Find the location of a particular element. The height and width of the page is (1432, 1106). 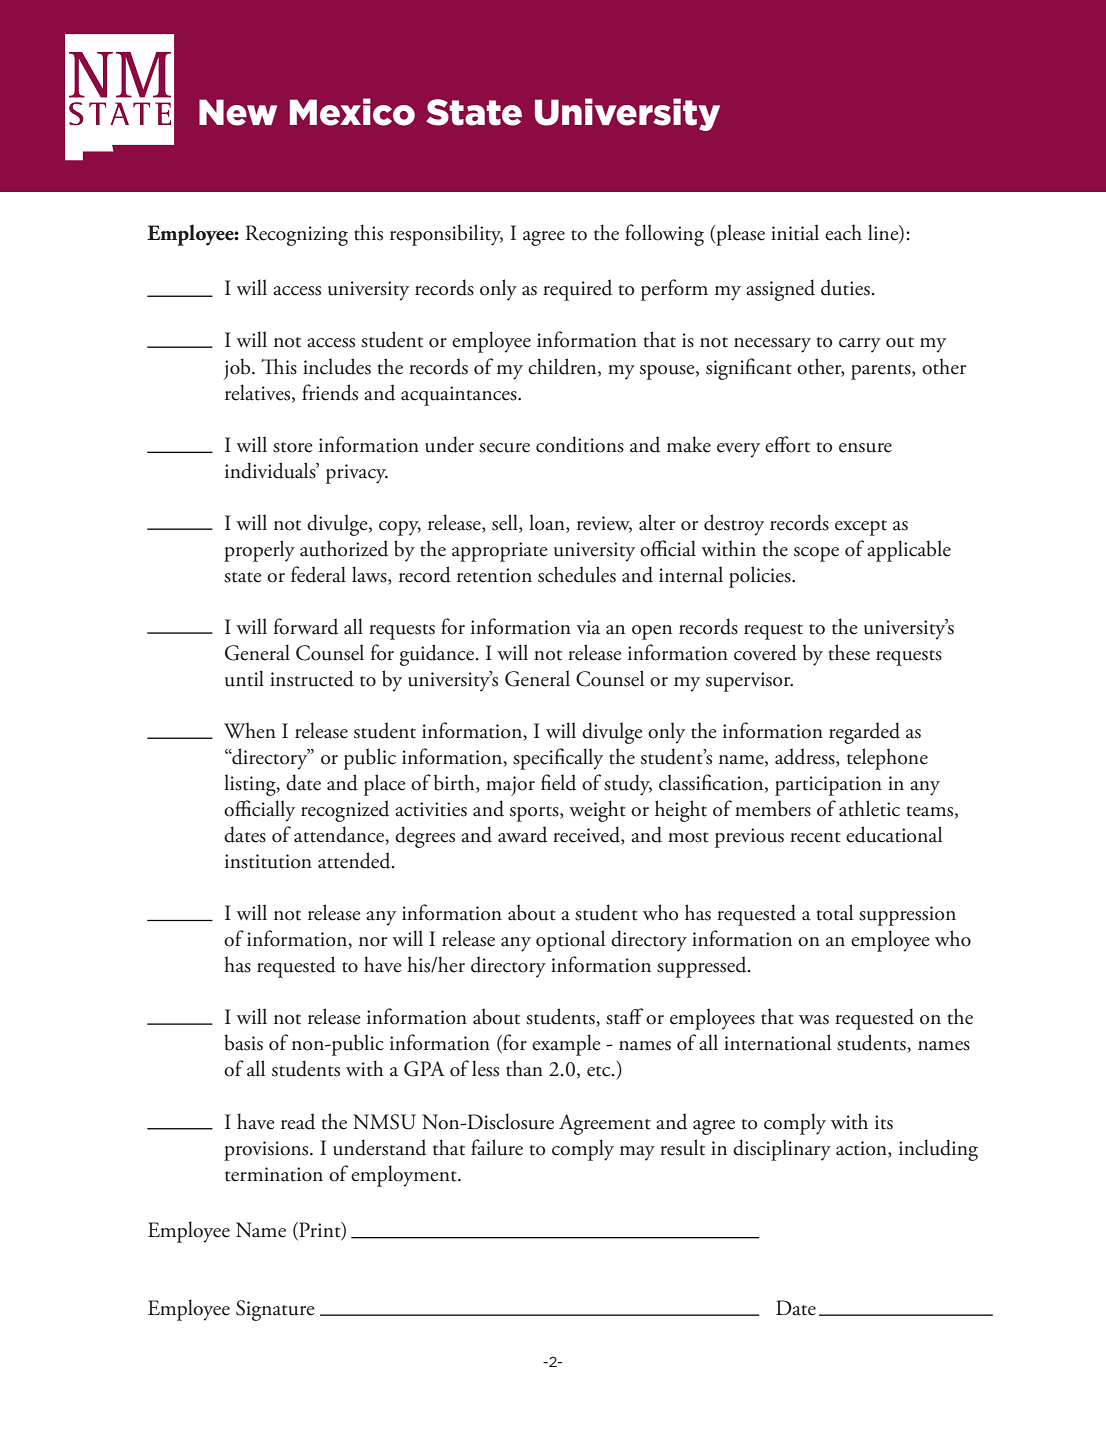

specifically is located at coordinates (558, 759).
